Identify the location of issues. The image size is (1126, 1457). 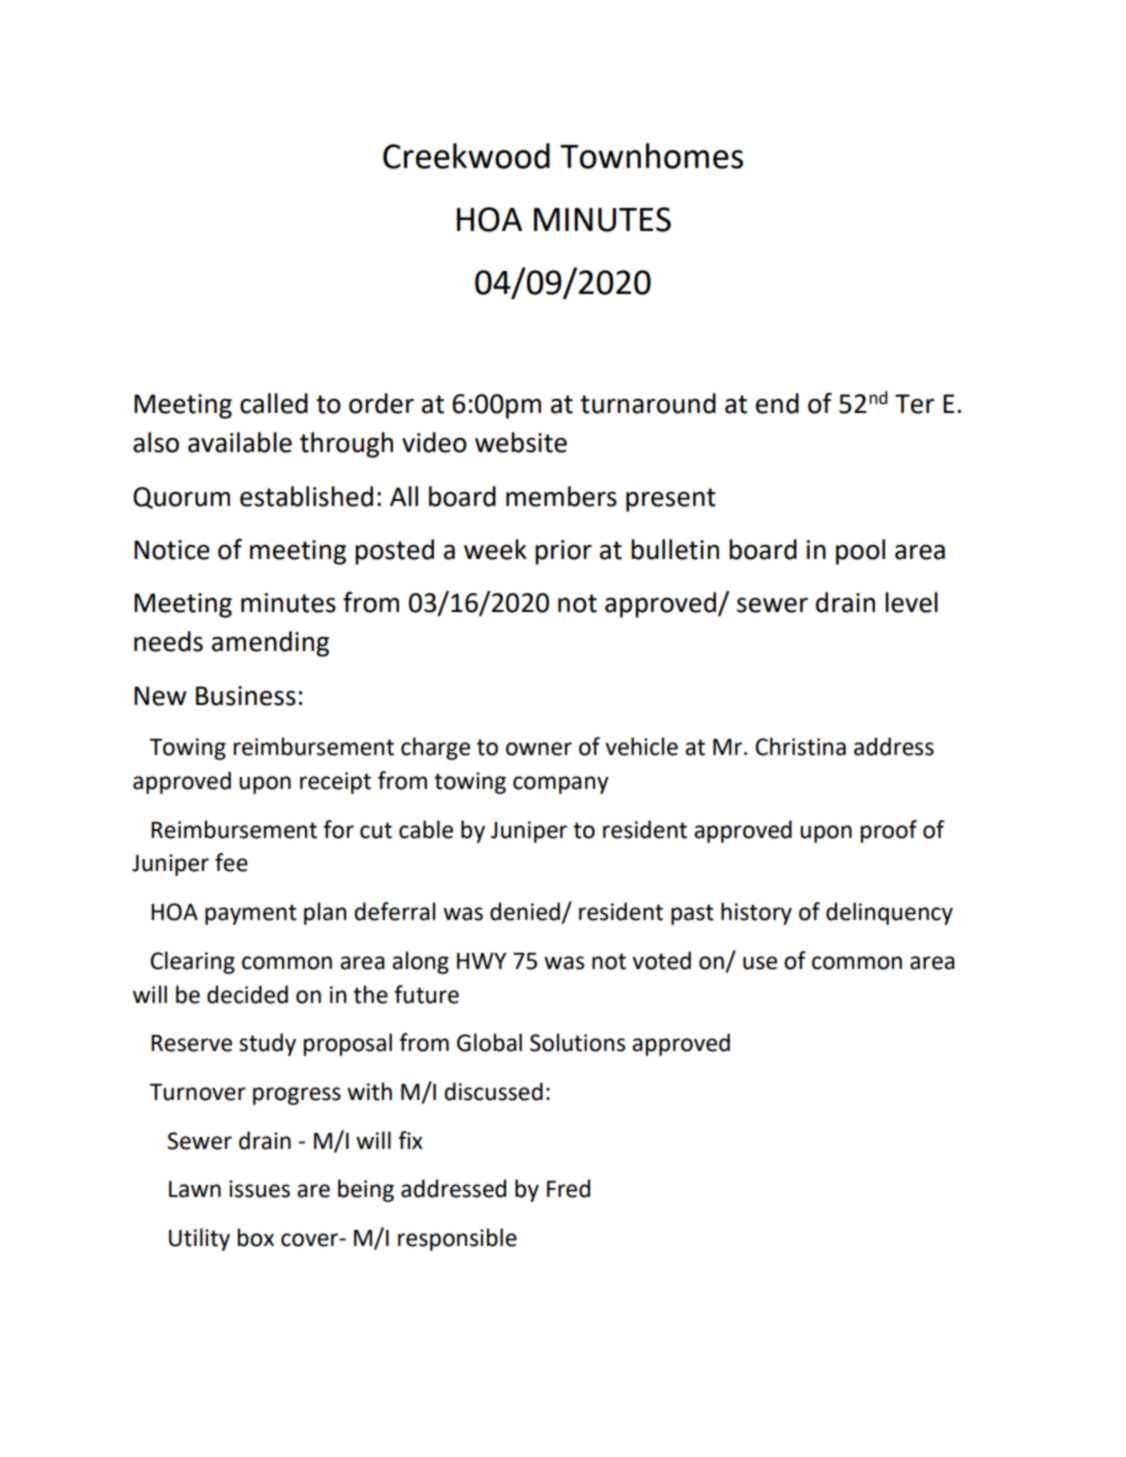
(259, 1189).
